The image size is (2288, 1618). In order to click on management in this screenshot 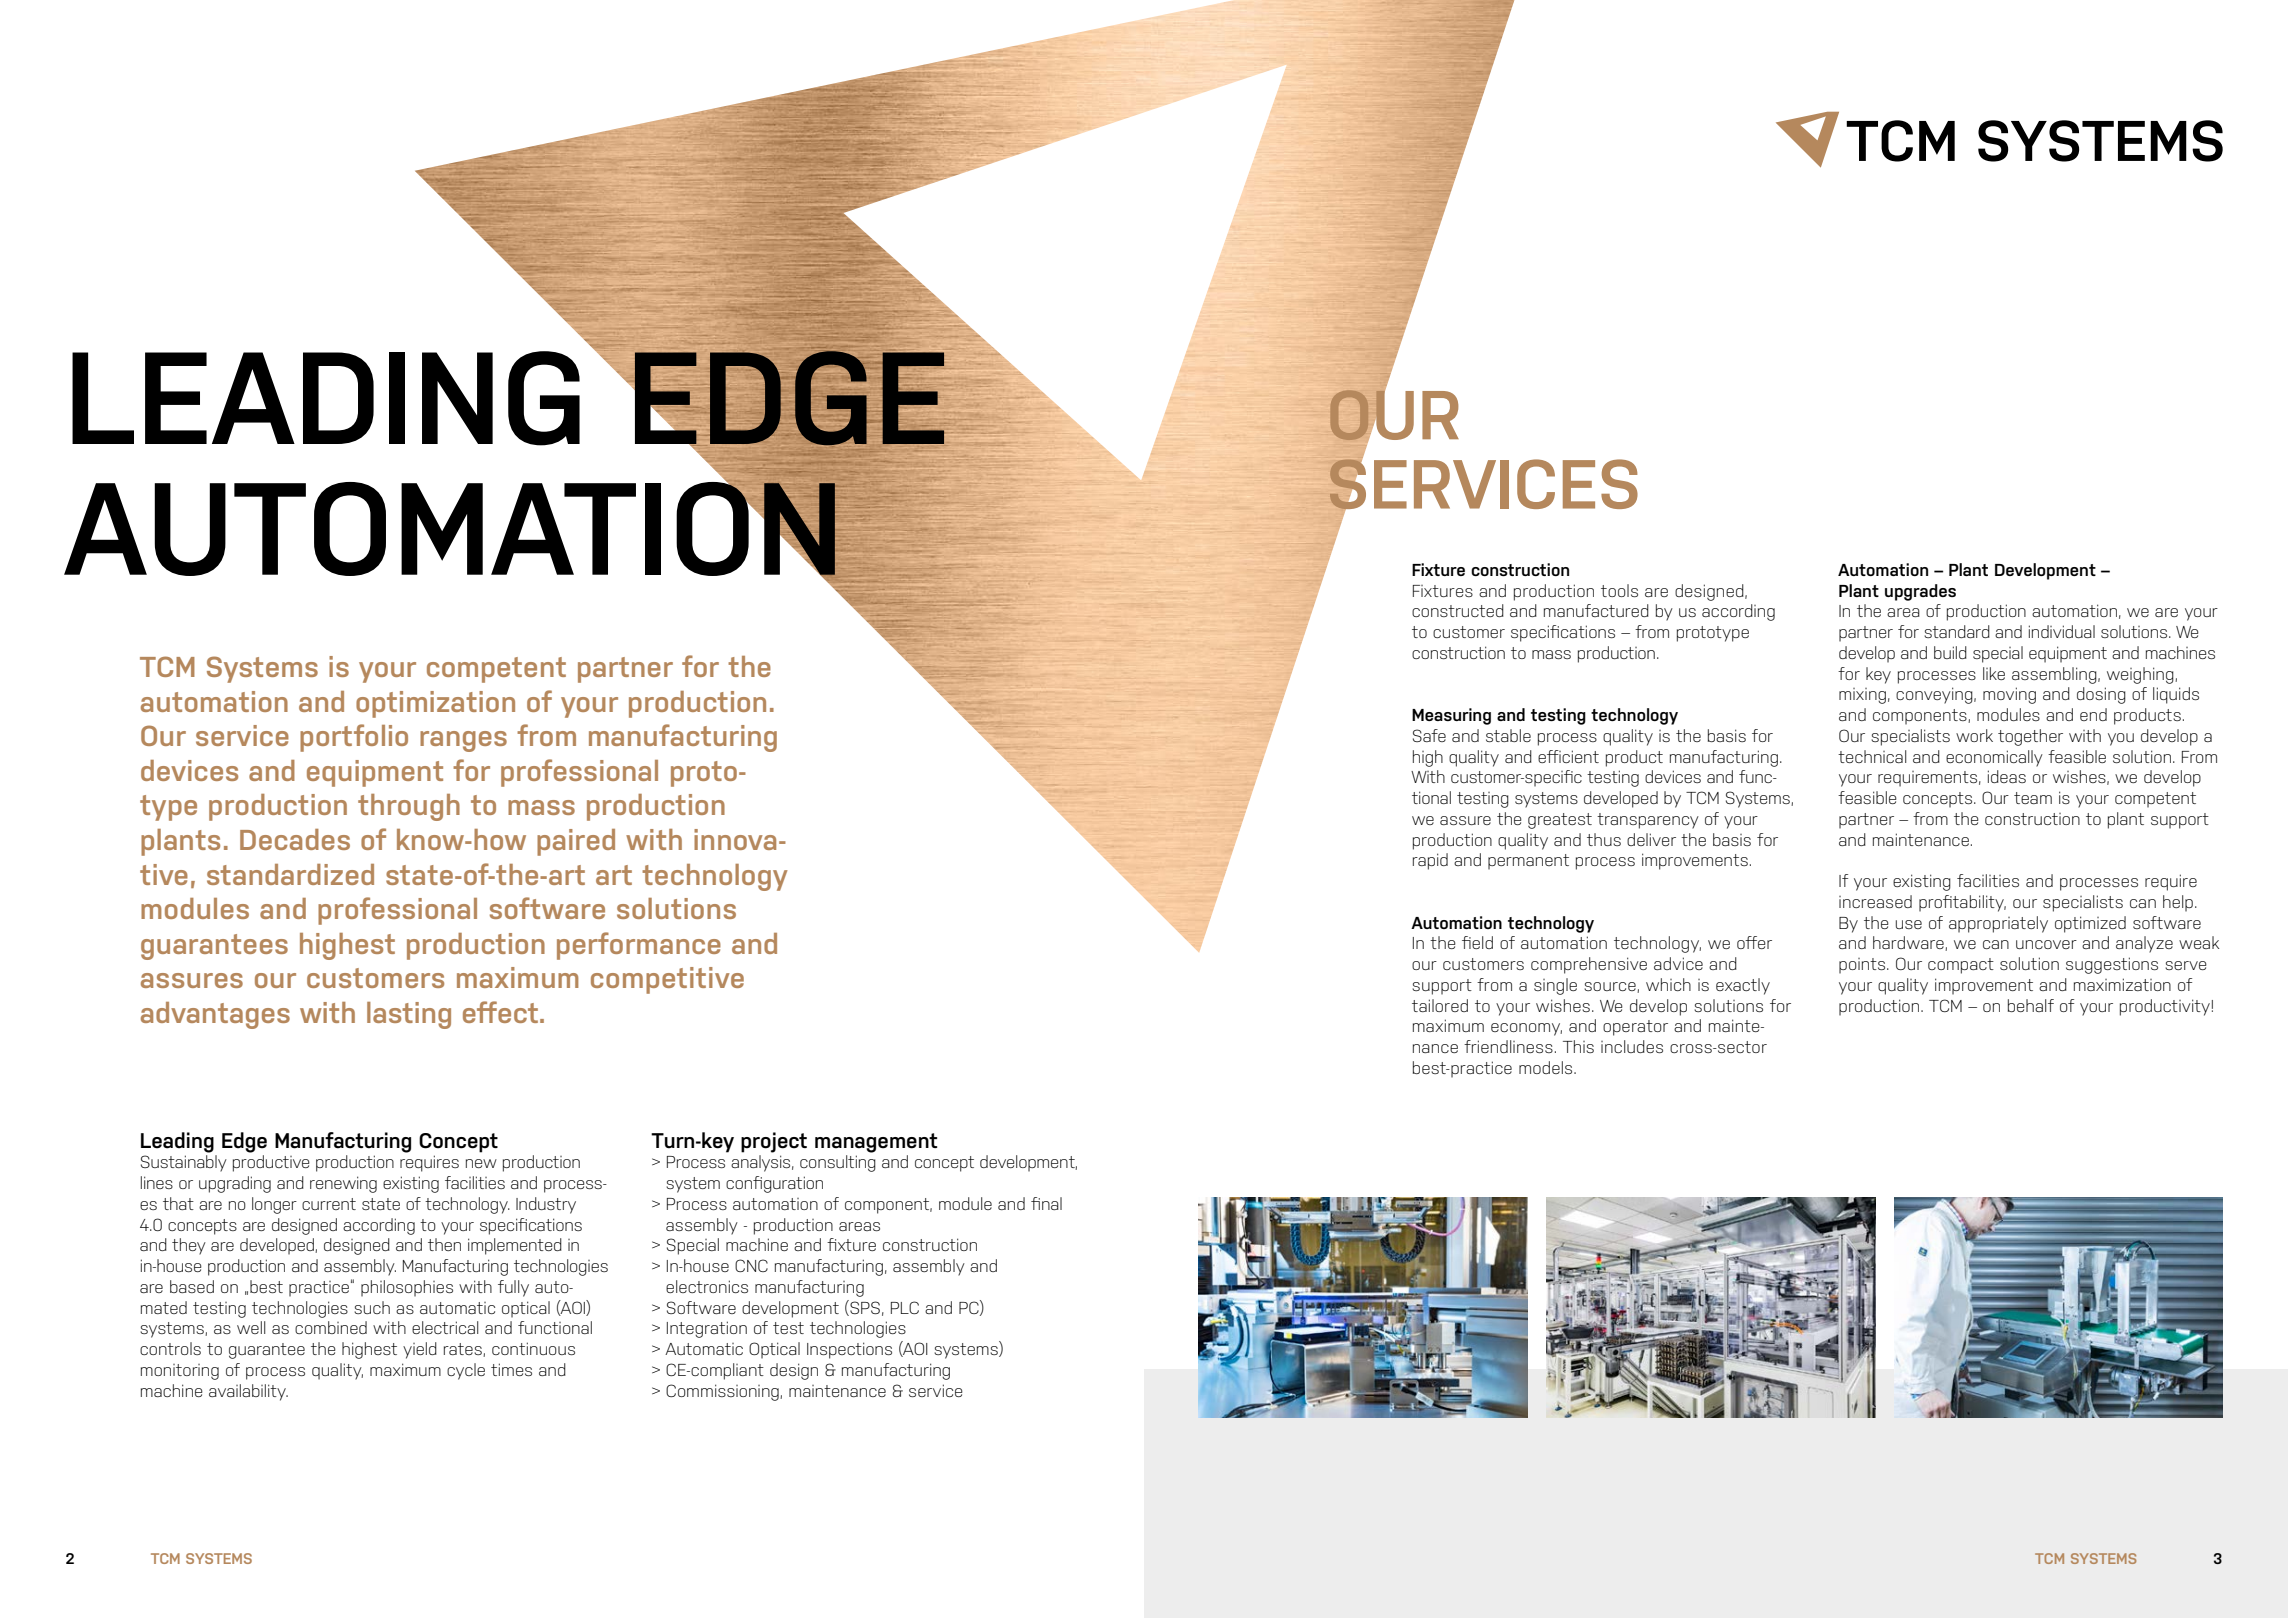, I will do `click(876, 1143)`.
